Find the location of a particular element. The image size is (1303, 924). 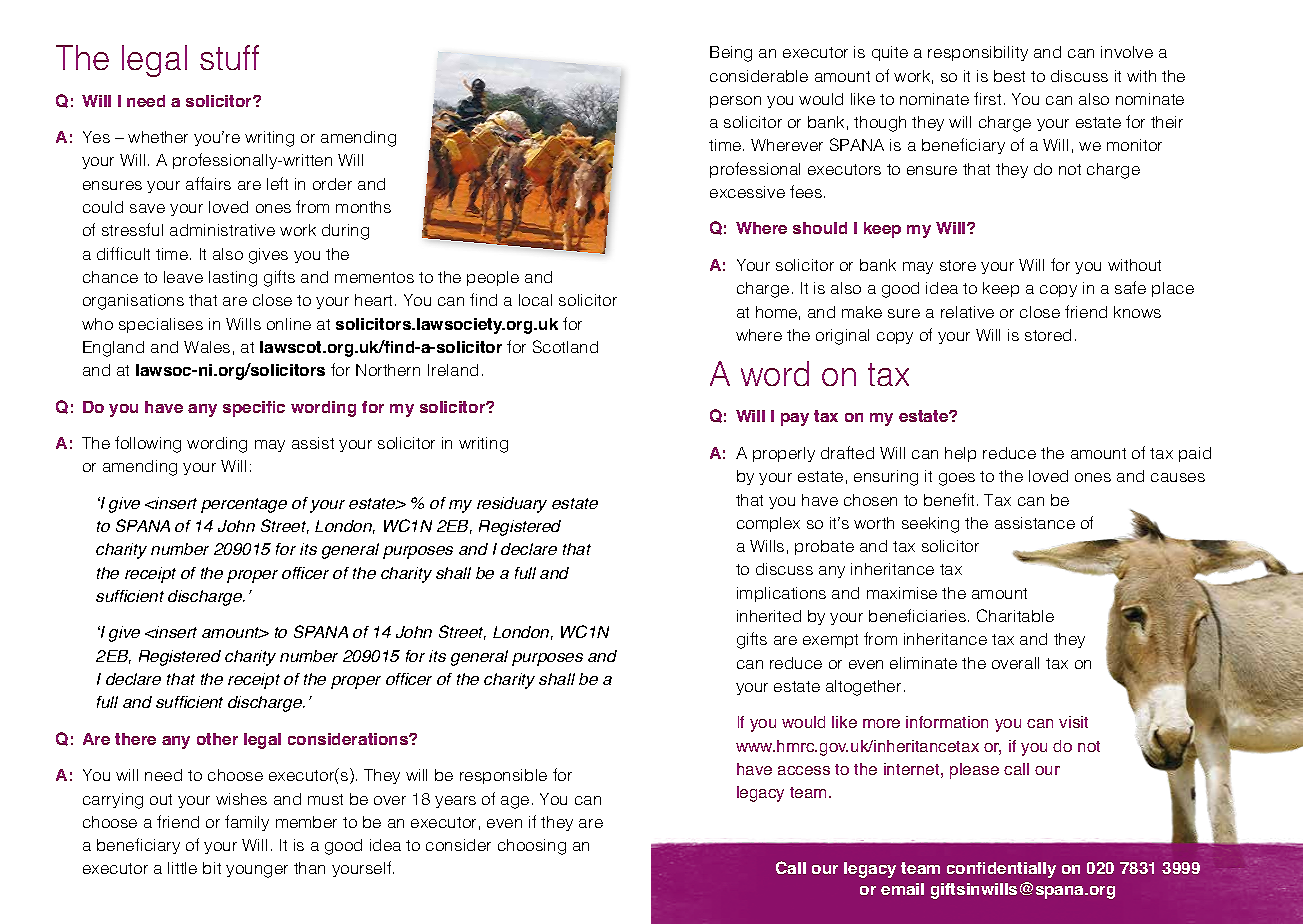

best is located at coordinates (1009, 76).
